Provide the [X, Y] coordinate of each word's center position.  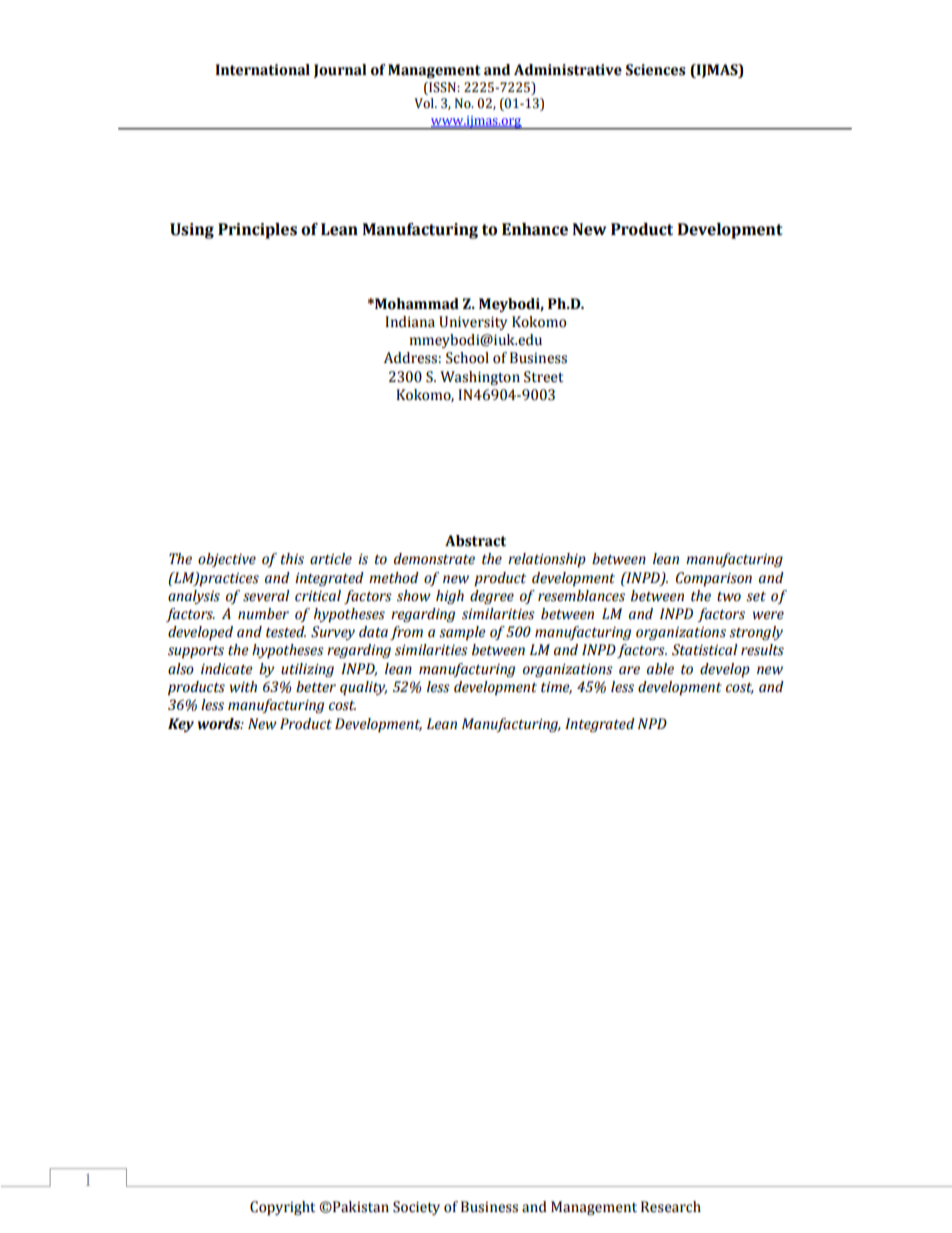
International [262, 70]
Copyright [282, 1208]
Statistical [705, 650]
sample [462, 633]
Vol [425, 103]
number [263, 614]
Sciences [656, 70]
